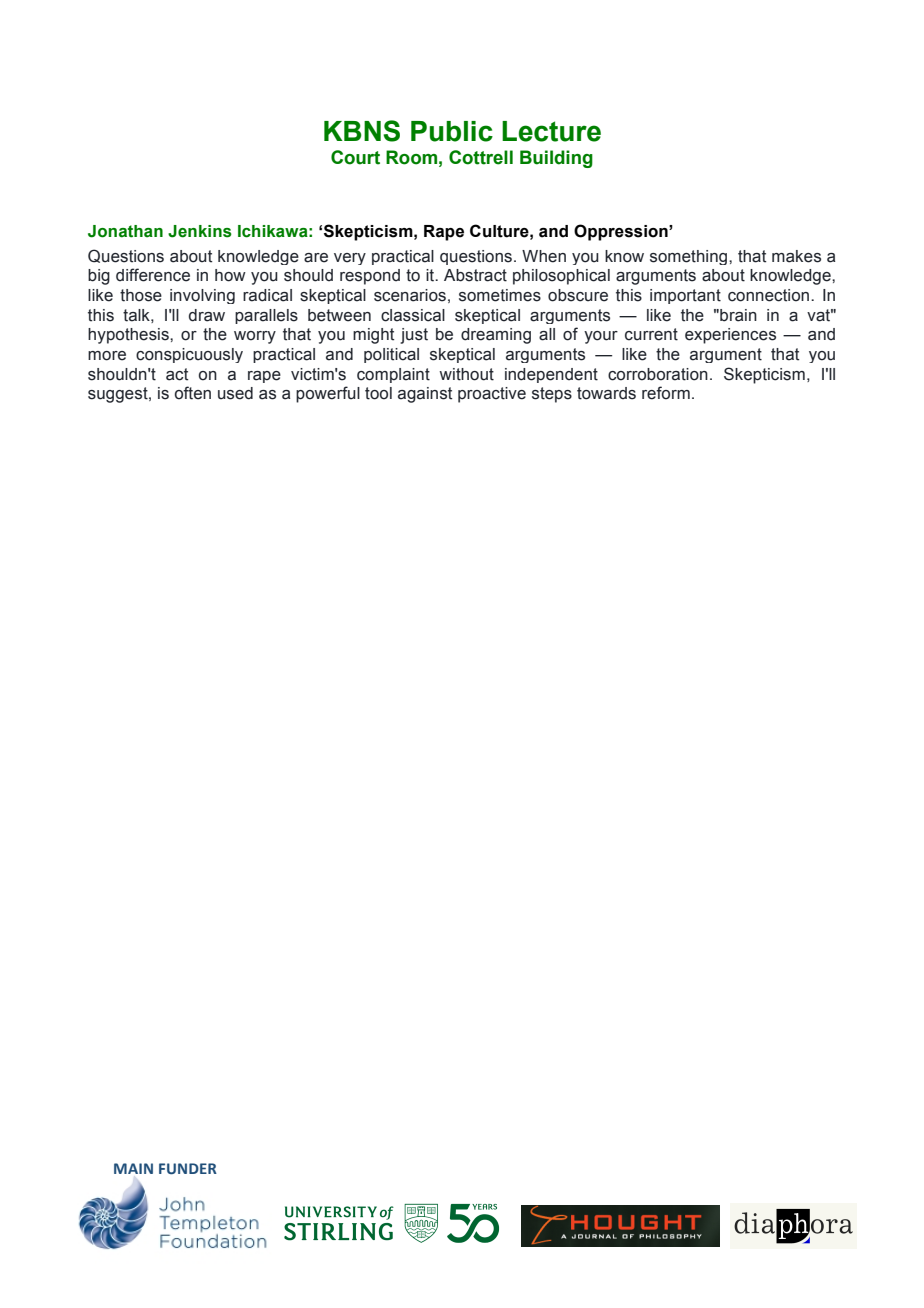 The height and width of the document is (1308, 924). Describe the element at coordinates (666, 393) in the document. I see `reform` at that location.
